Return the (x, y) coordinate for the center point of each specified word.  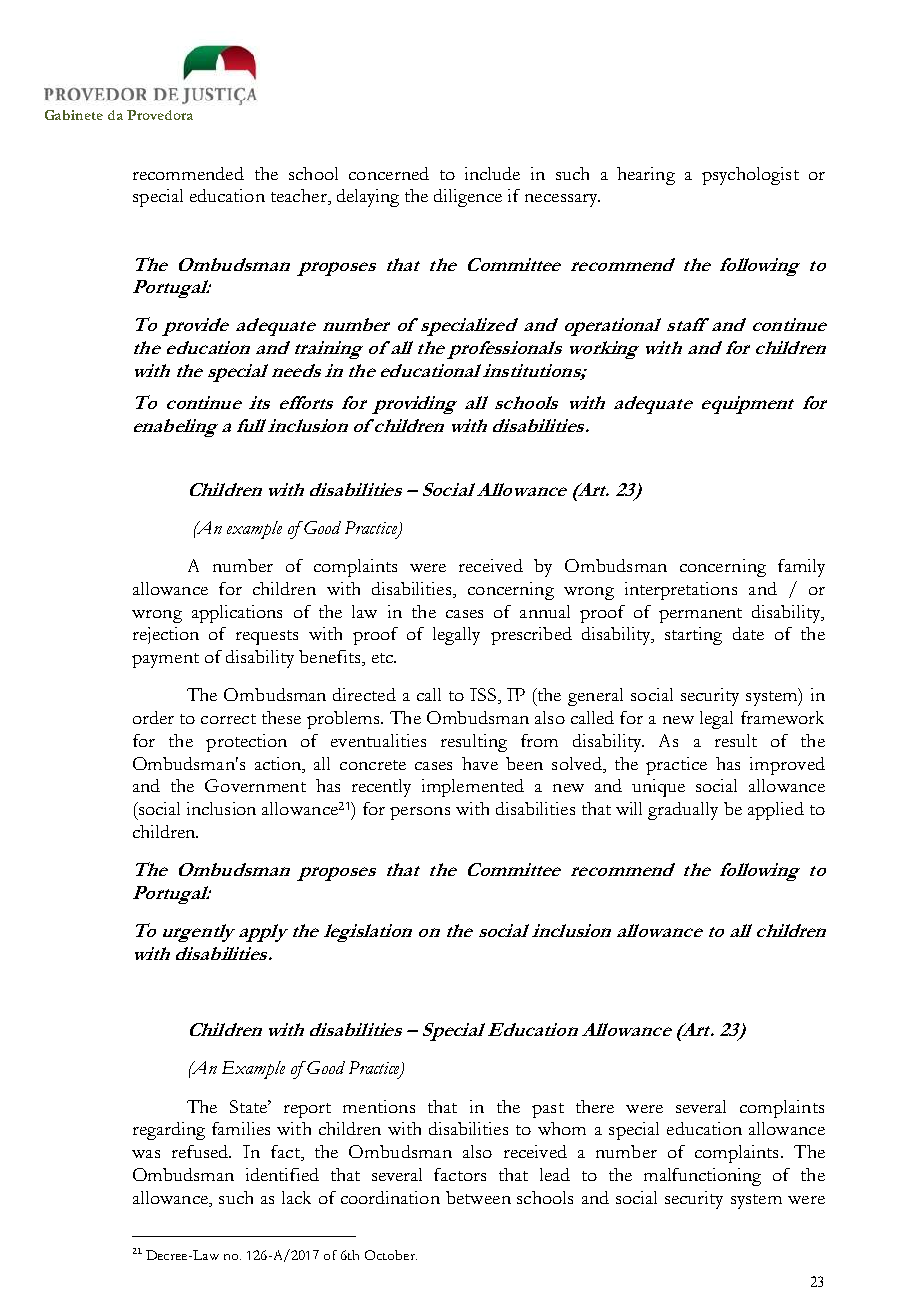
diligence (468, 198)
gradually (683, 811)
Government (255, 785)
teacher (300, 197)
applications (237, 614)
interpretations (681, 591)
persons (420, 813)
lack (296, 1197)
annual (545, 611)
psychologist (750, 176)
